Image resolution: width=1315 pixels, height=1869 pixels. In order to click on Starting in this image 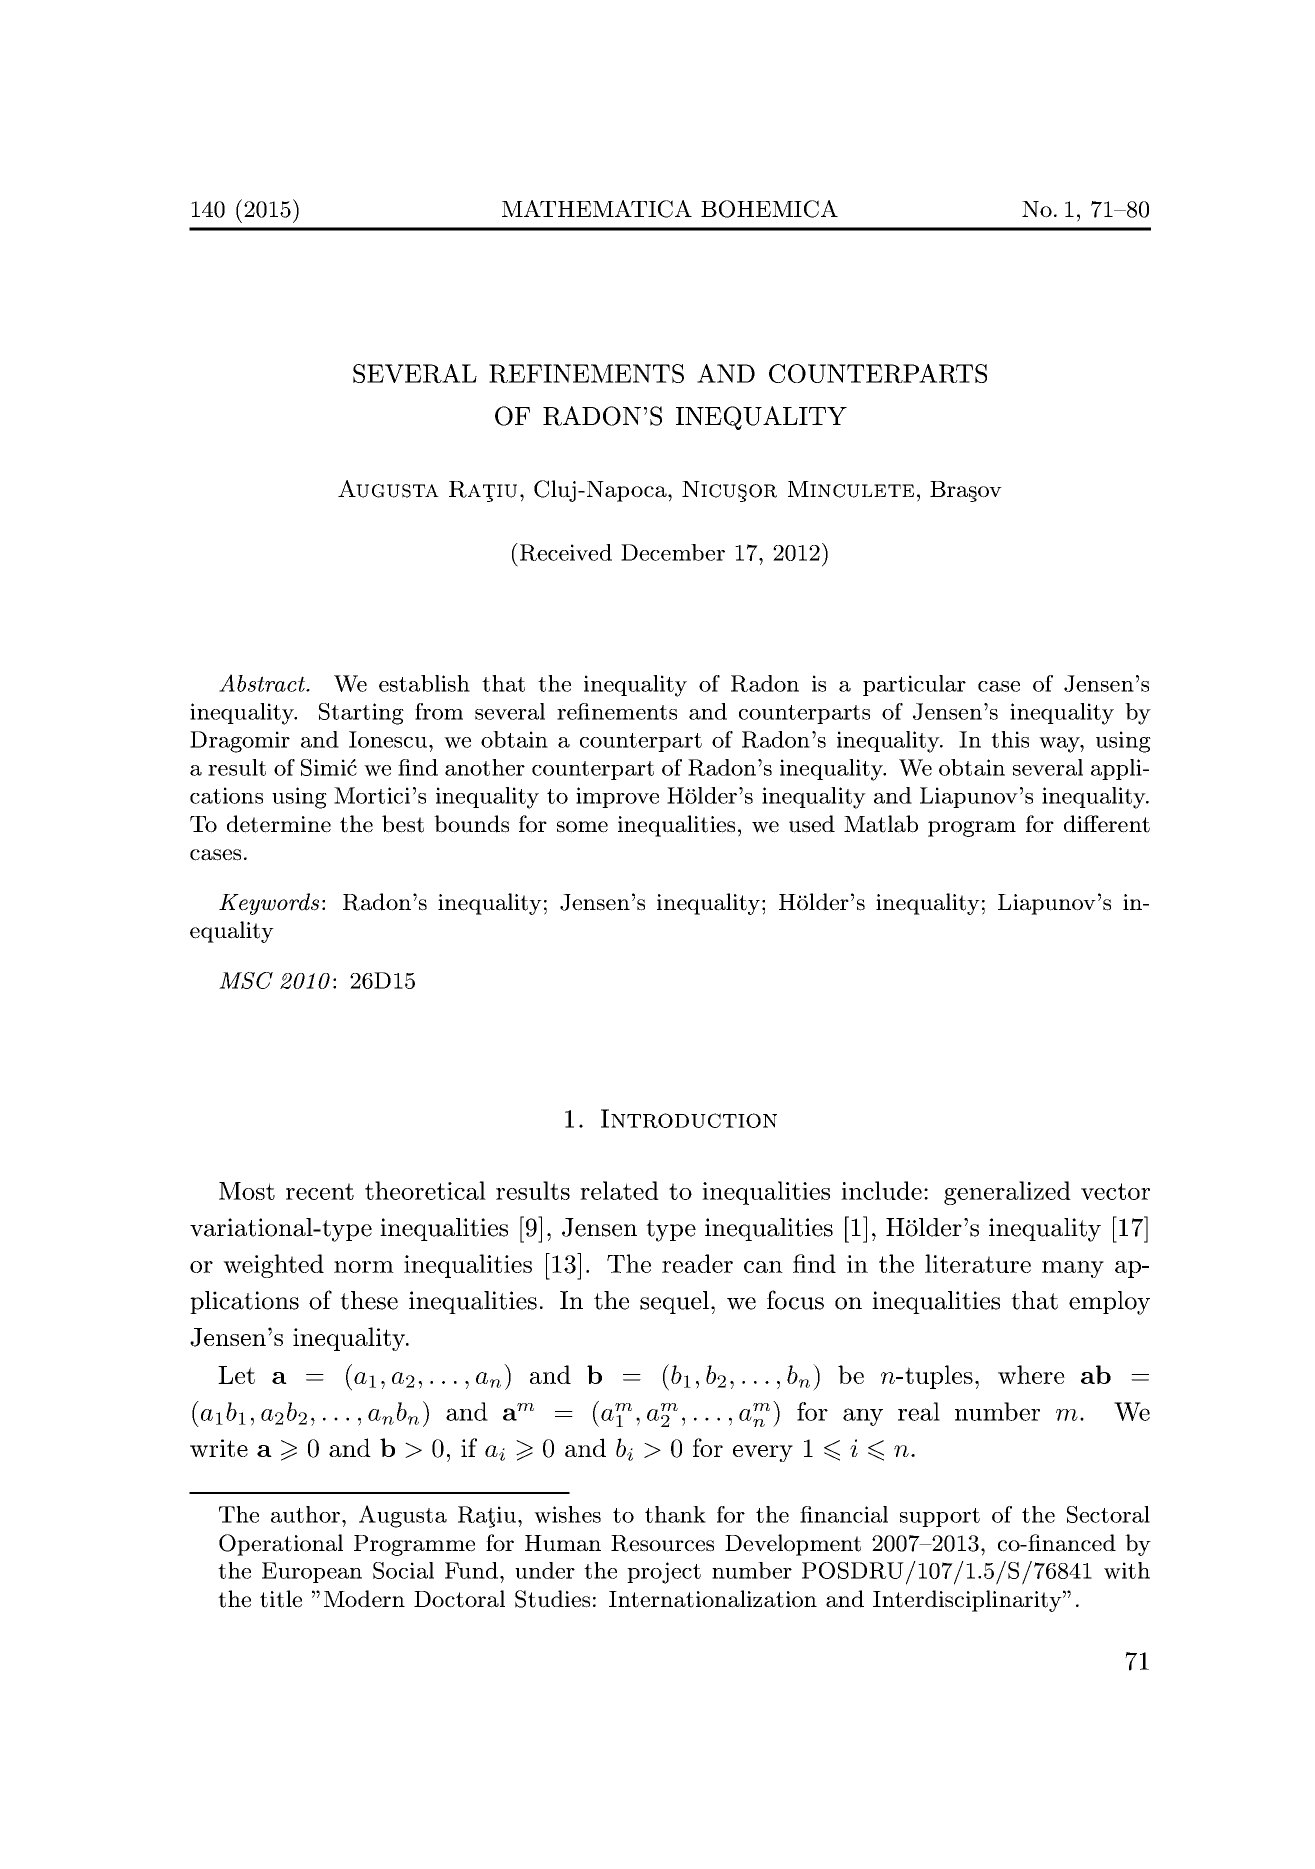, I will do `click(361, 714)`.
